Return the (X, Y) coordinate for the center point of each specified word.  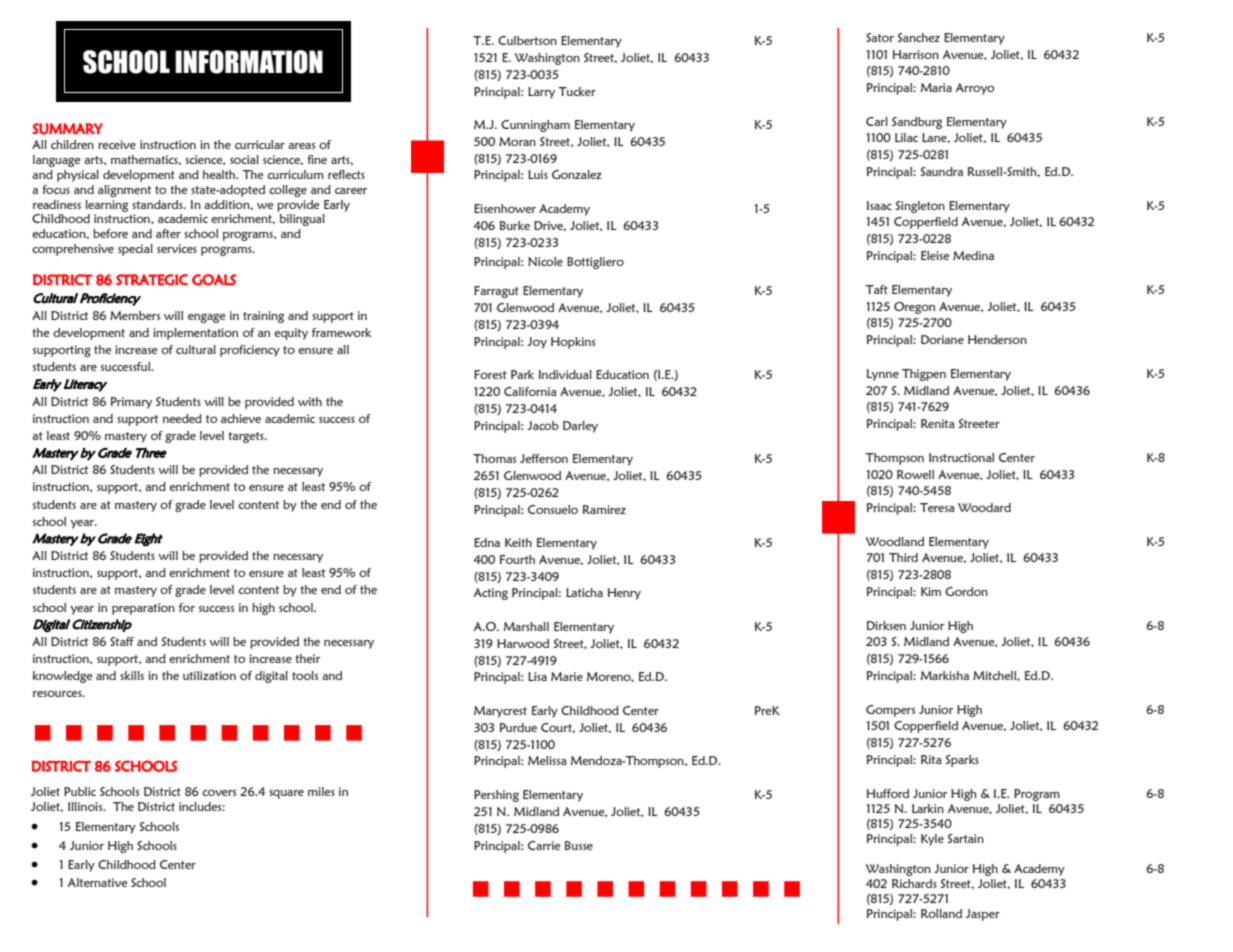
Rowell (915, 474)
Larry (541, 93)
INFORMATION (249, 62)
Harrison (916, 54)
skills (132, 675)
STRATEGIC (152, 280)
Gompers (890, 711)
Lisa (537, 676)
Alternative (97, 882)
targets (247, 437)
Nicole (545, 261)
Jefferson (544, 458)
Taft (877, 289)
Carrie (544, 845)
